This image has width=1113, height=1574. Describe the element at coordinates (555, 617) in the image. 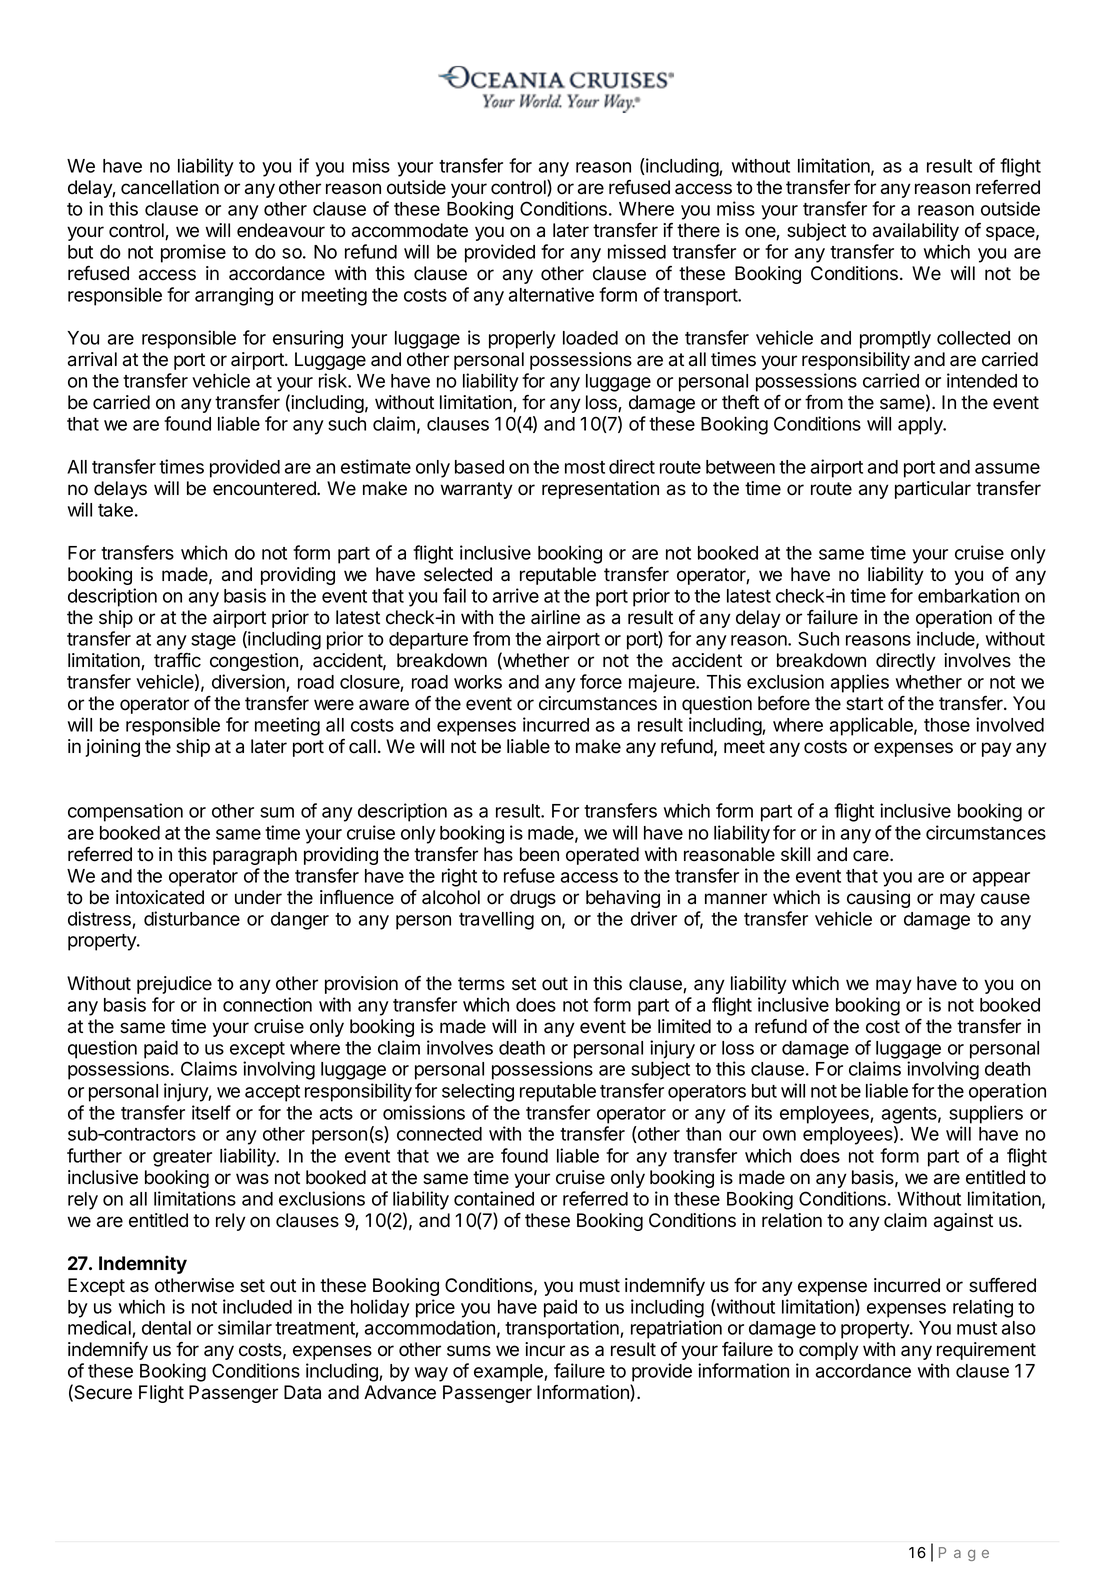

I see `airline` at that location.
